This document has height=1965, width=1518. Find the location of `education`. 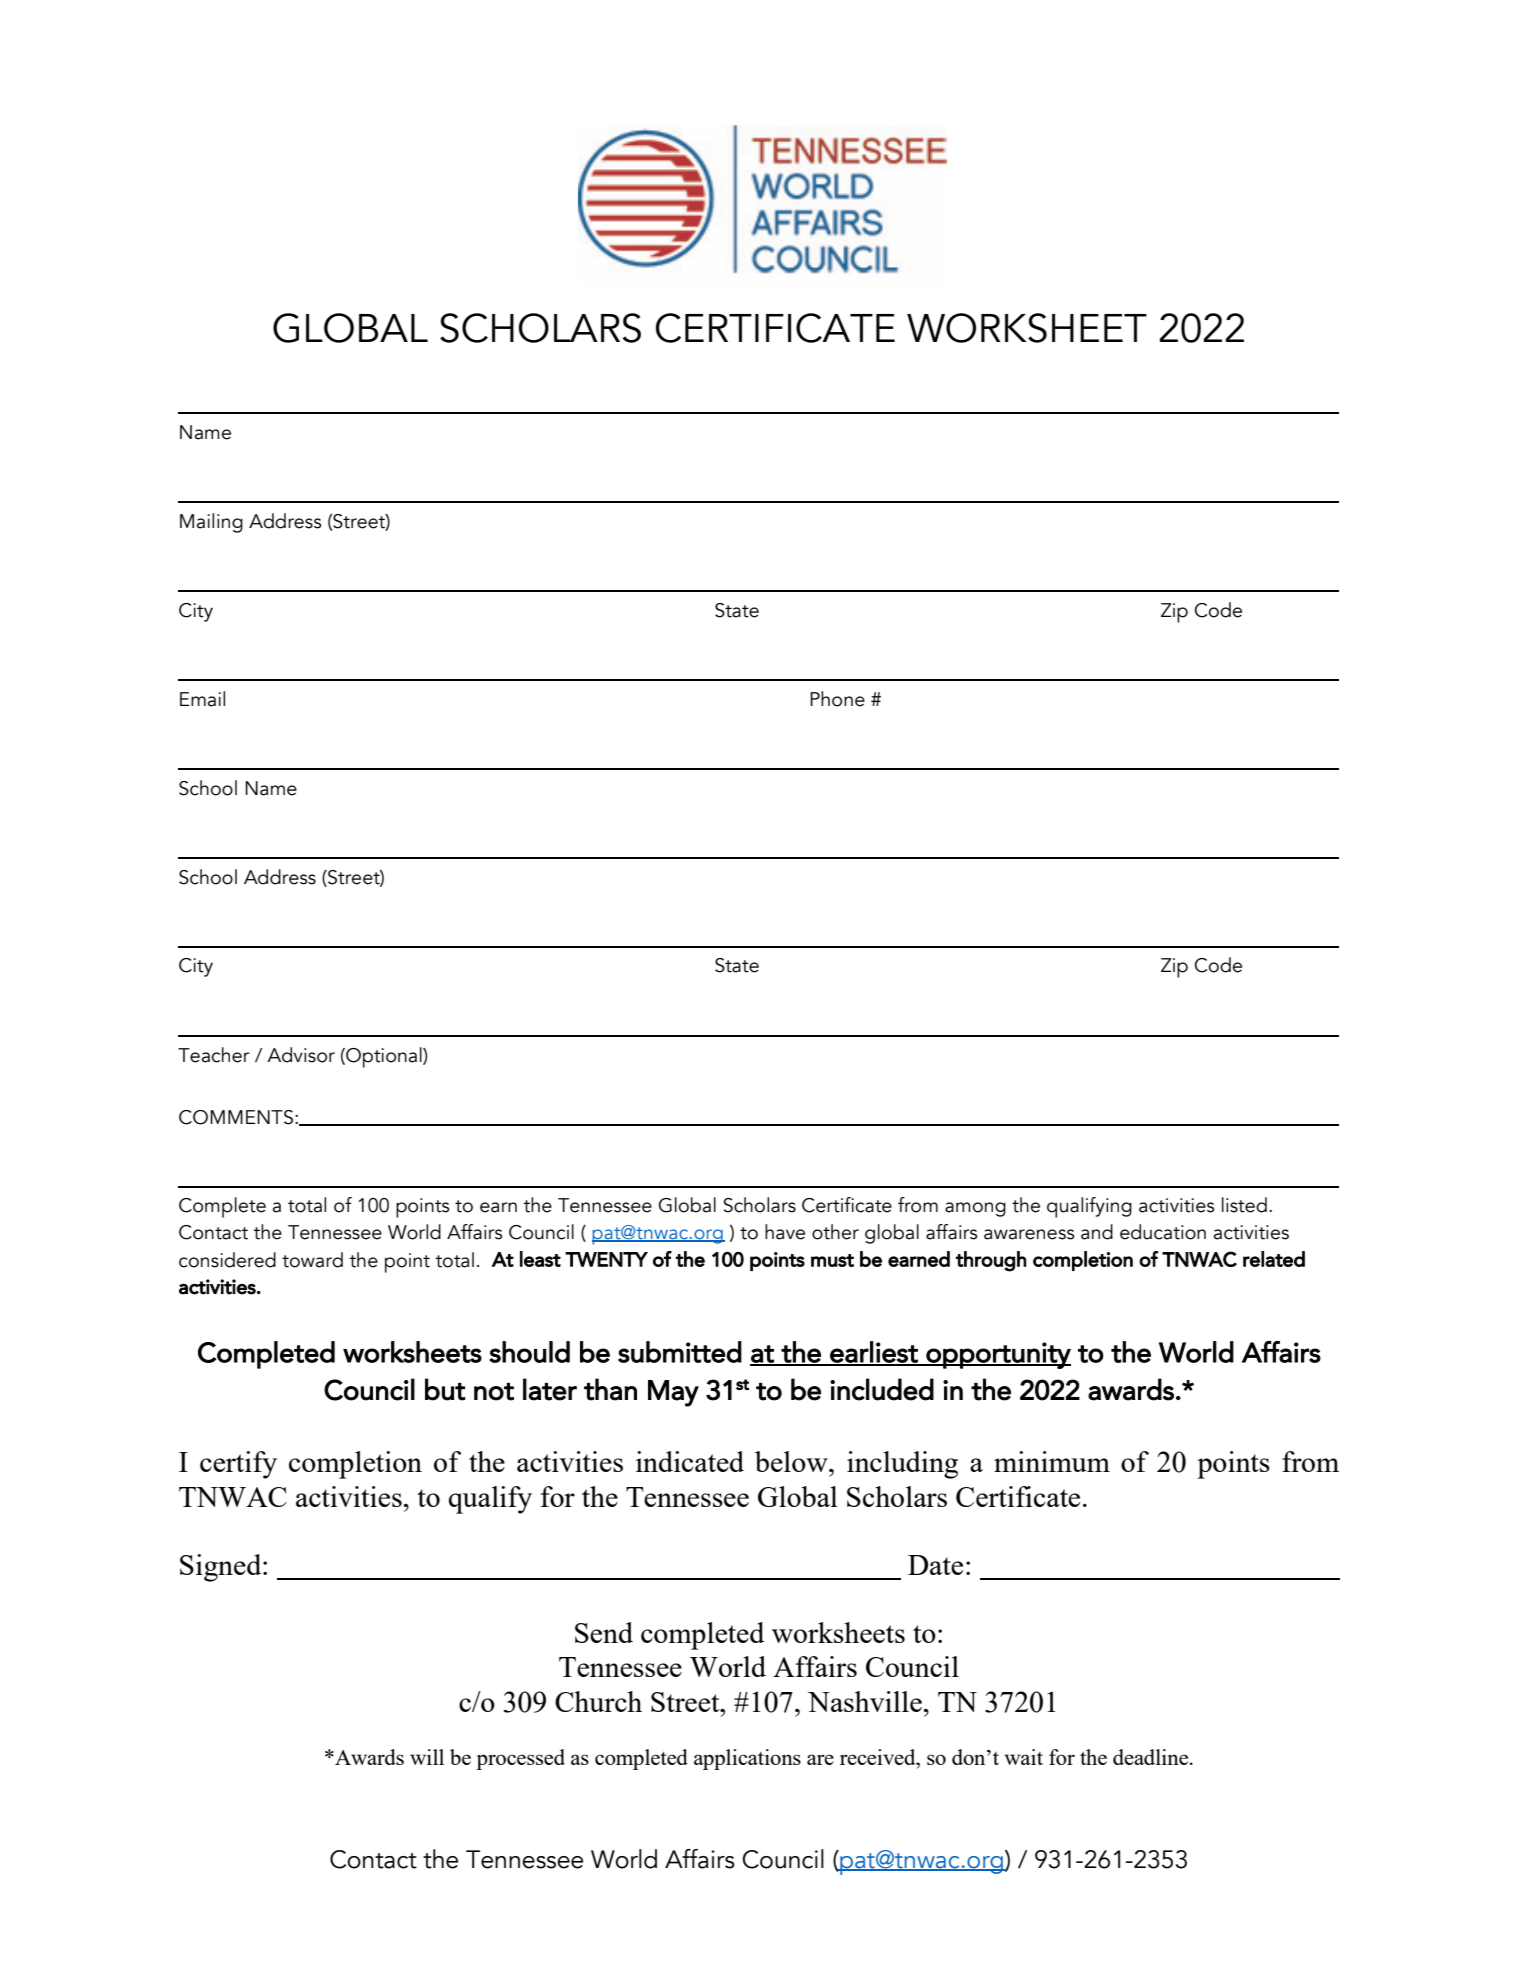

education is located at coordinates (1163, 1232).
